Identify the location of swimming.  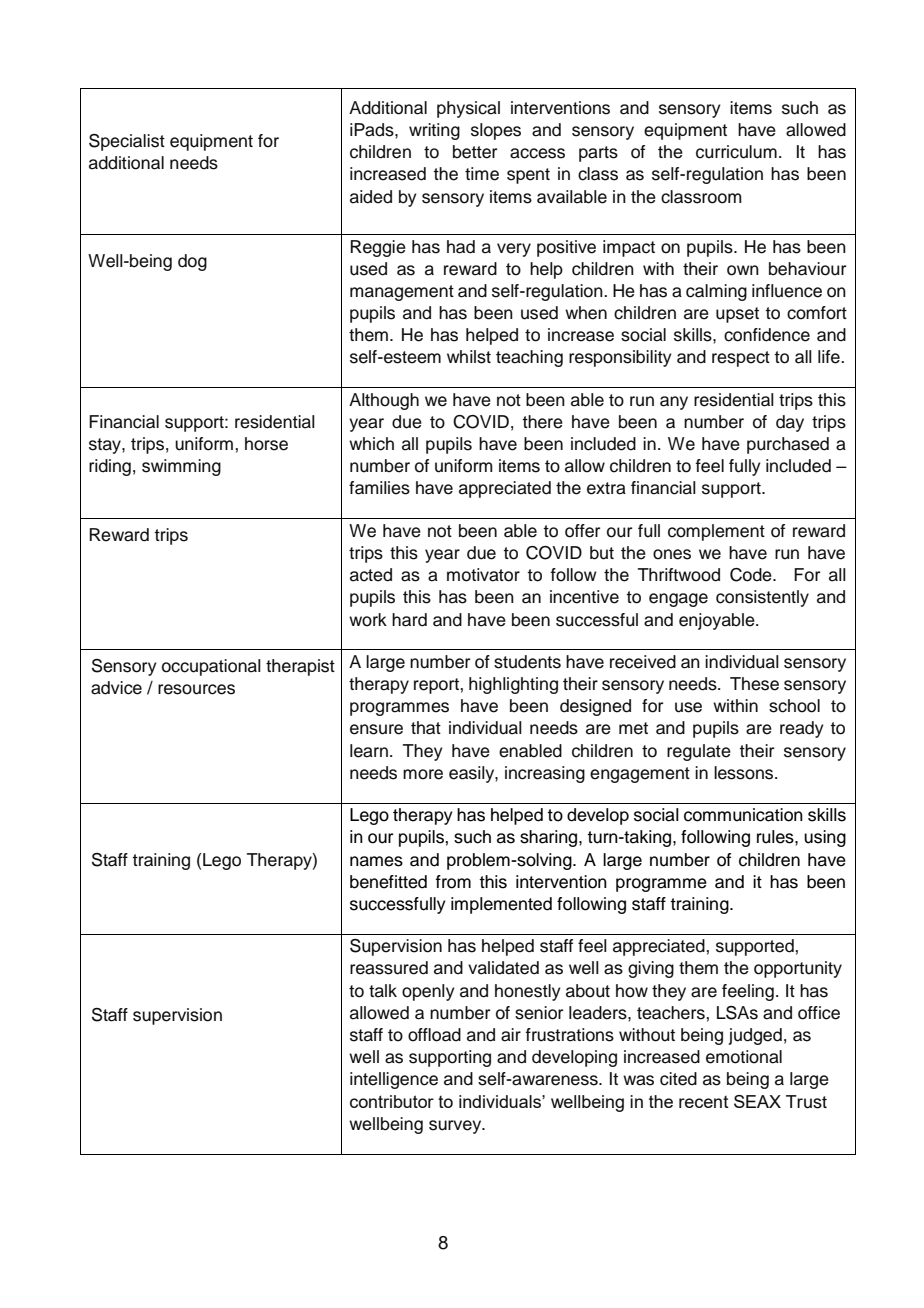
(181, 467).
